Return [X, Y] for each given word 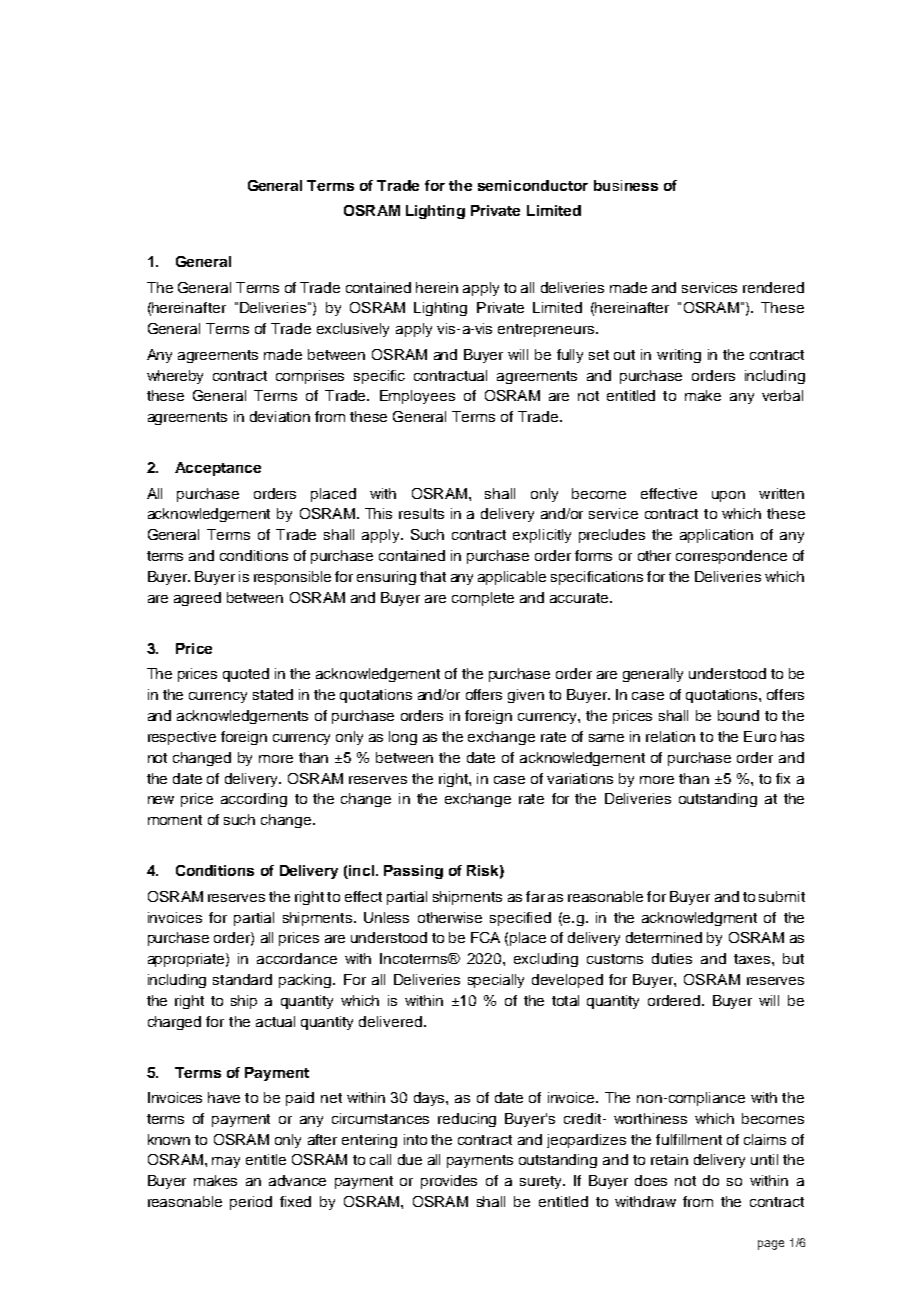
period [251, 1203]
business [626, 185]
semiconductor [533, 185]
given [526, 696]
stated [273, 694]
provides [449, 1182]
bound [738, 715]
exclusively [353, 330]
